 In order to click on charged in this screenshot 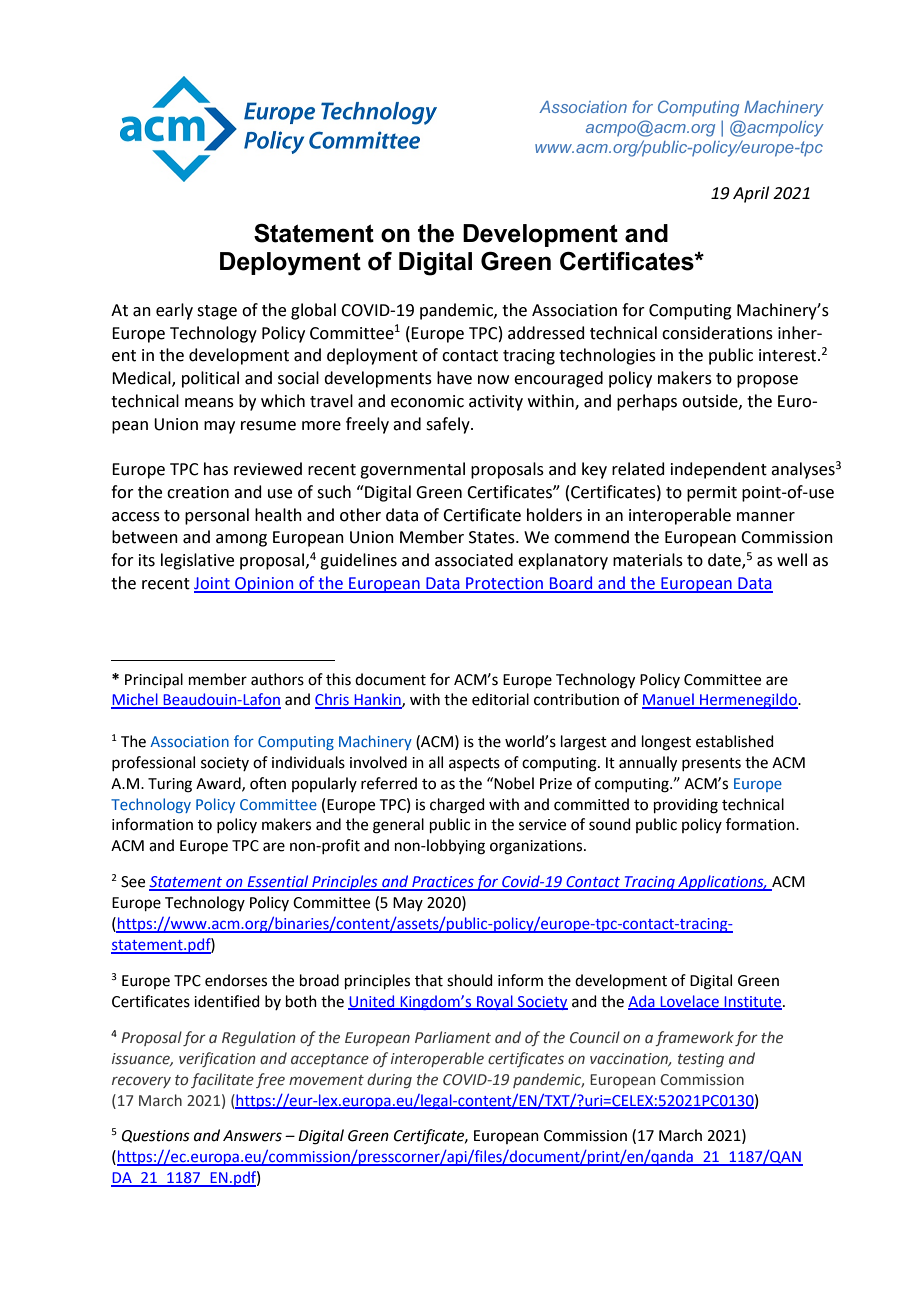, I will do `click(457, 806)`.
